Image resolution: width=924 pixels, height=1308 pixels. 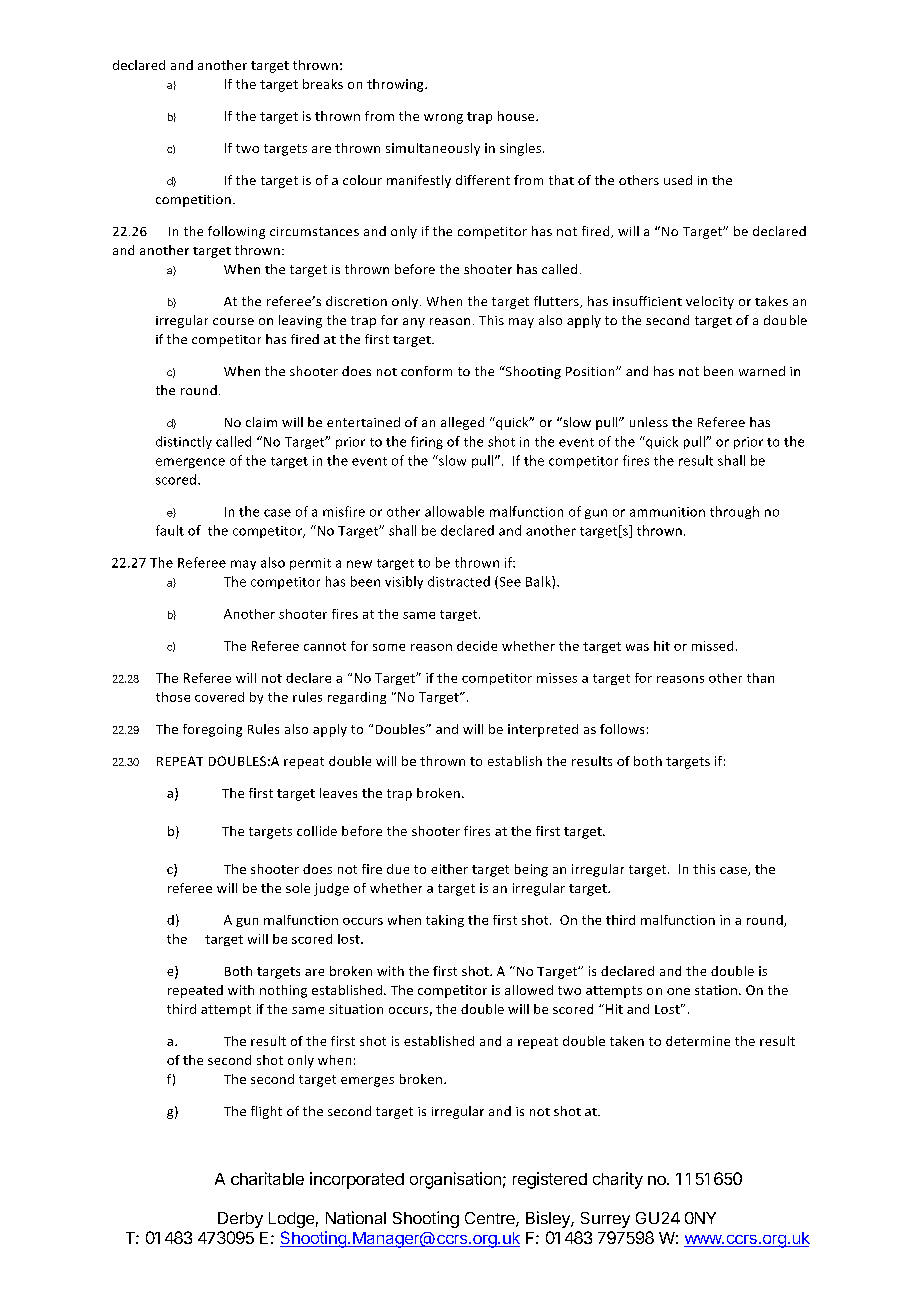 What do you see at coordinates (443, 119) in the screenshot?
I see `wrong` at bounding box center [443, 119].
